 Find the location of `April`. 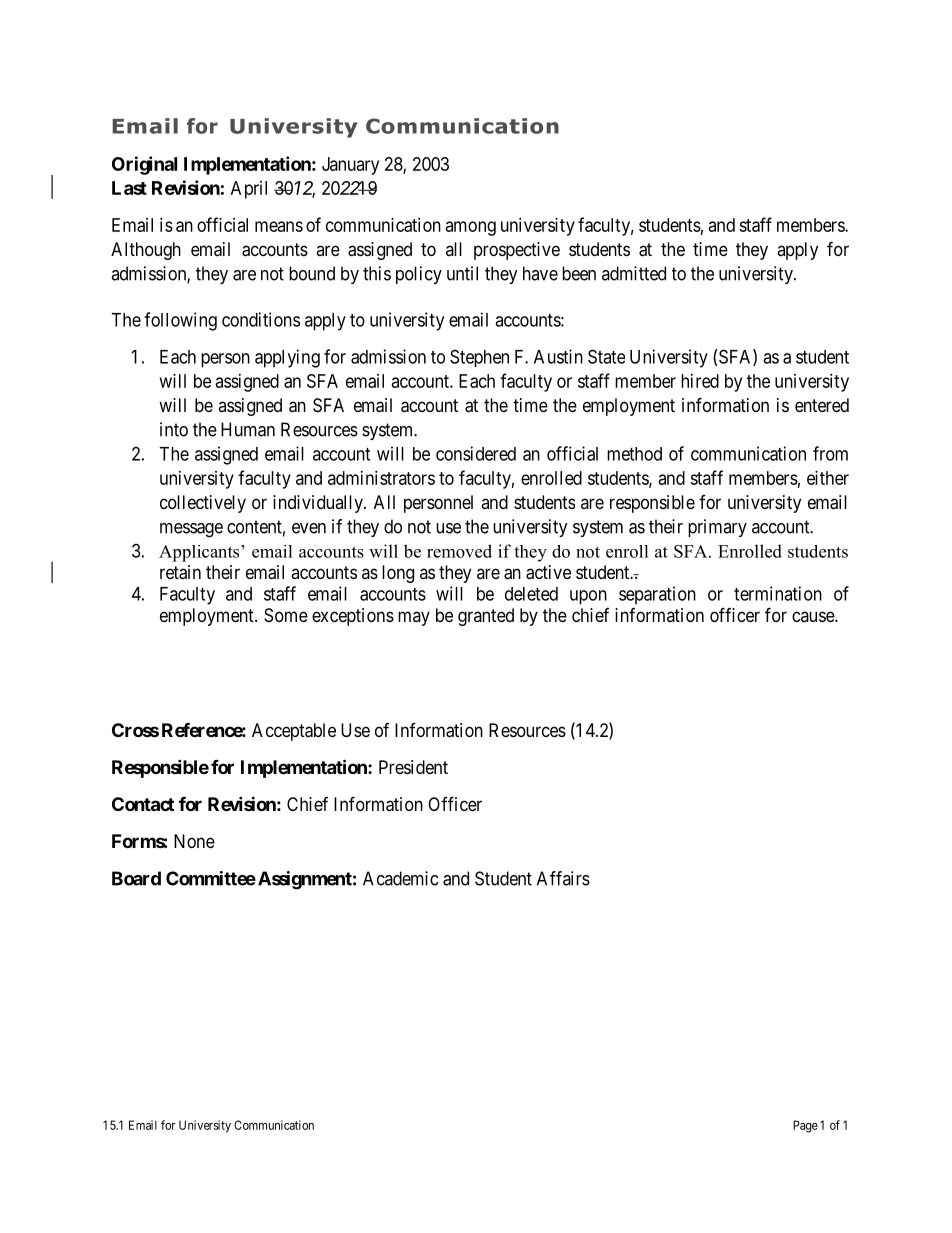

April is located at coordinates (249, 190).
